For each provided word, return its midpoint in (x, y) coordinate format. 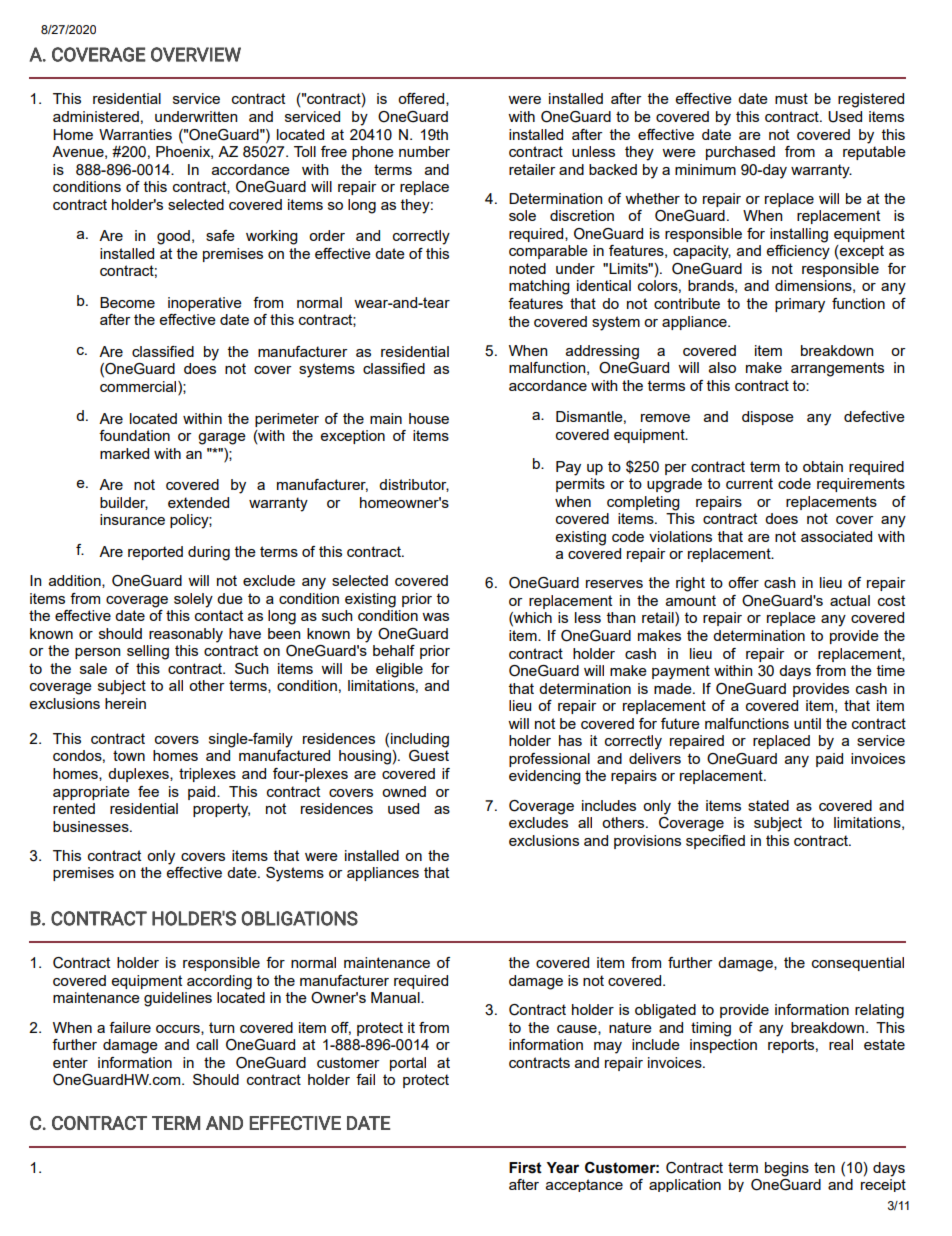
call (207, 1044)
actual (850, 600)
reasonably (186, 635)
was (435, 617)
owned (404, 791)
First (525, 1168)
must (791, 98)
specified (715, 842)
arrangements (837, 369)
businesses (92, 826)
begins (787, 1169)
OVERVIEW (196, 54)
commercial (139, 388)
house (429, 418)
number (424, 151)
